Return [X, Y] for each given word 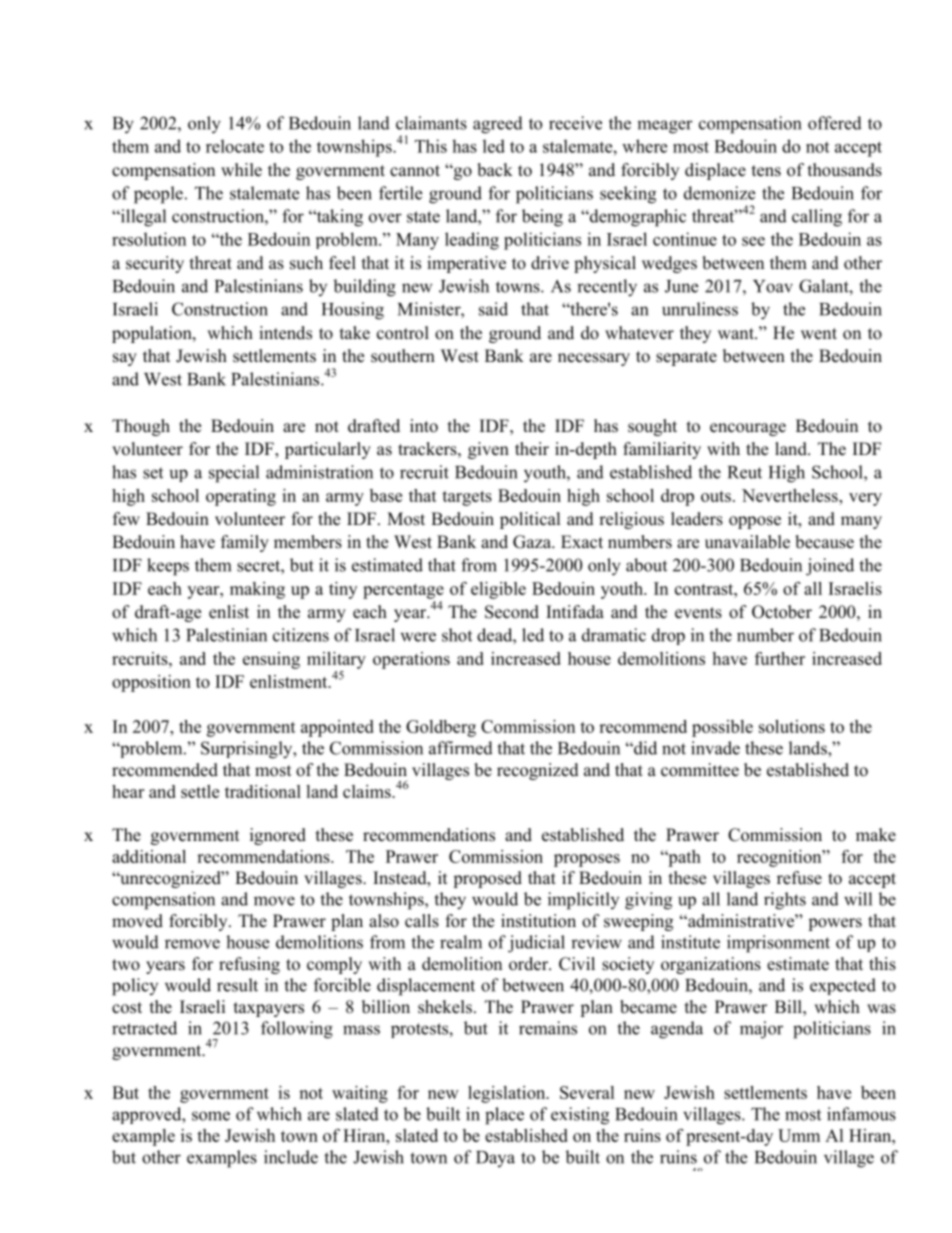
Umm [799, 1135]
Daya [495, 1159]
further [780, 658]
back [495, 170]
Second [512, 612]
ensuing [271, 660]
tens [766, 171]
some [211, 1116]
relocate [235, 146]
